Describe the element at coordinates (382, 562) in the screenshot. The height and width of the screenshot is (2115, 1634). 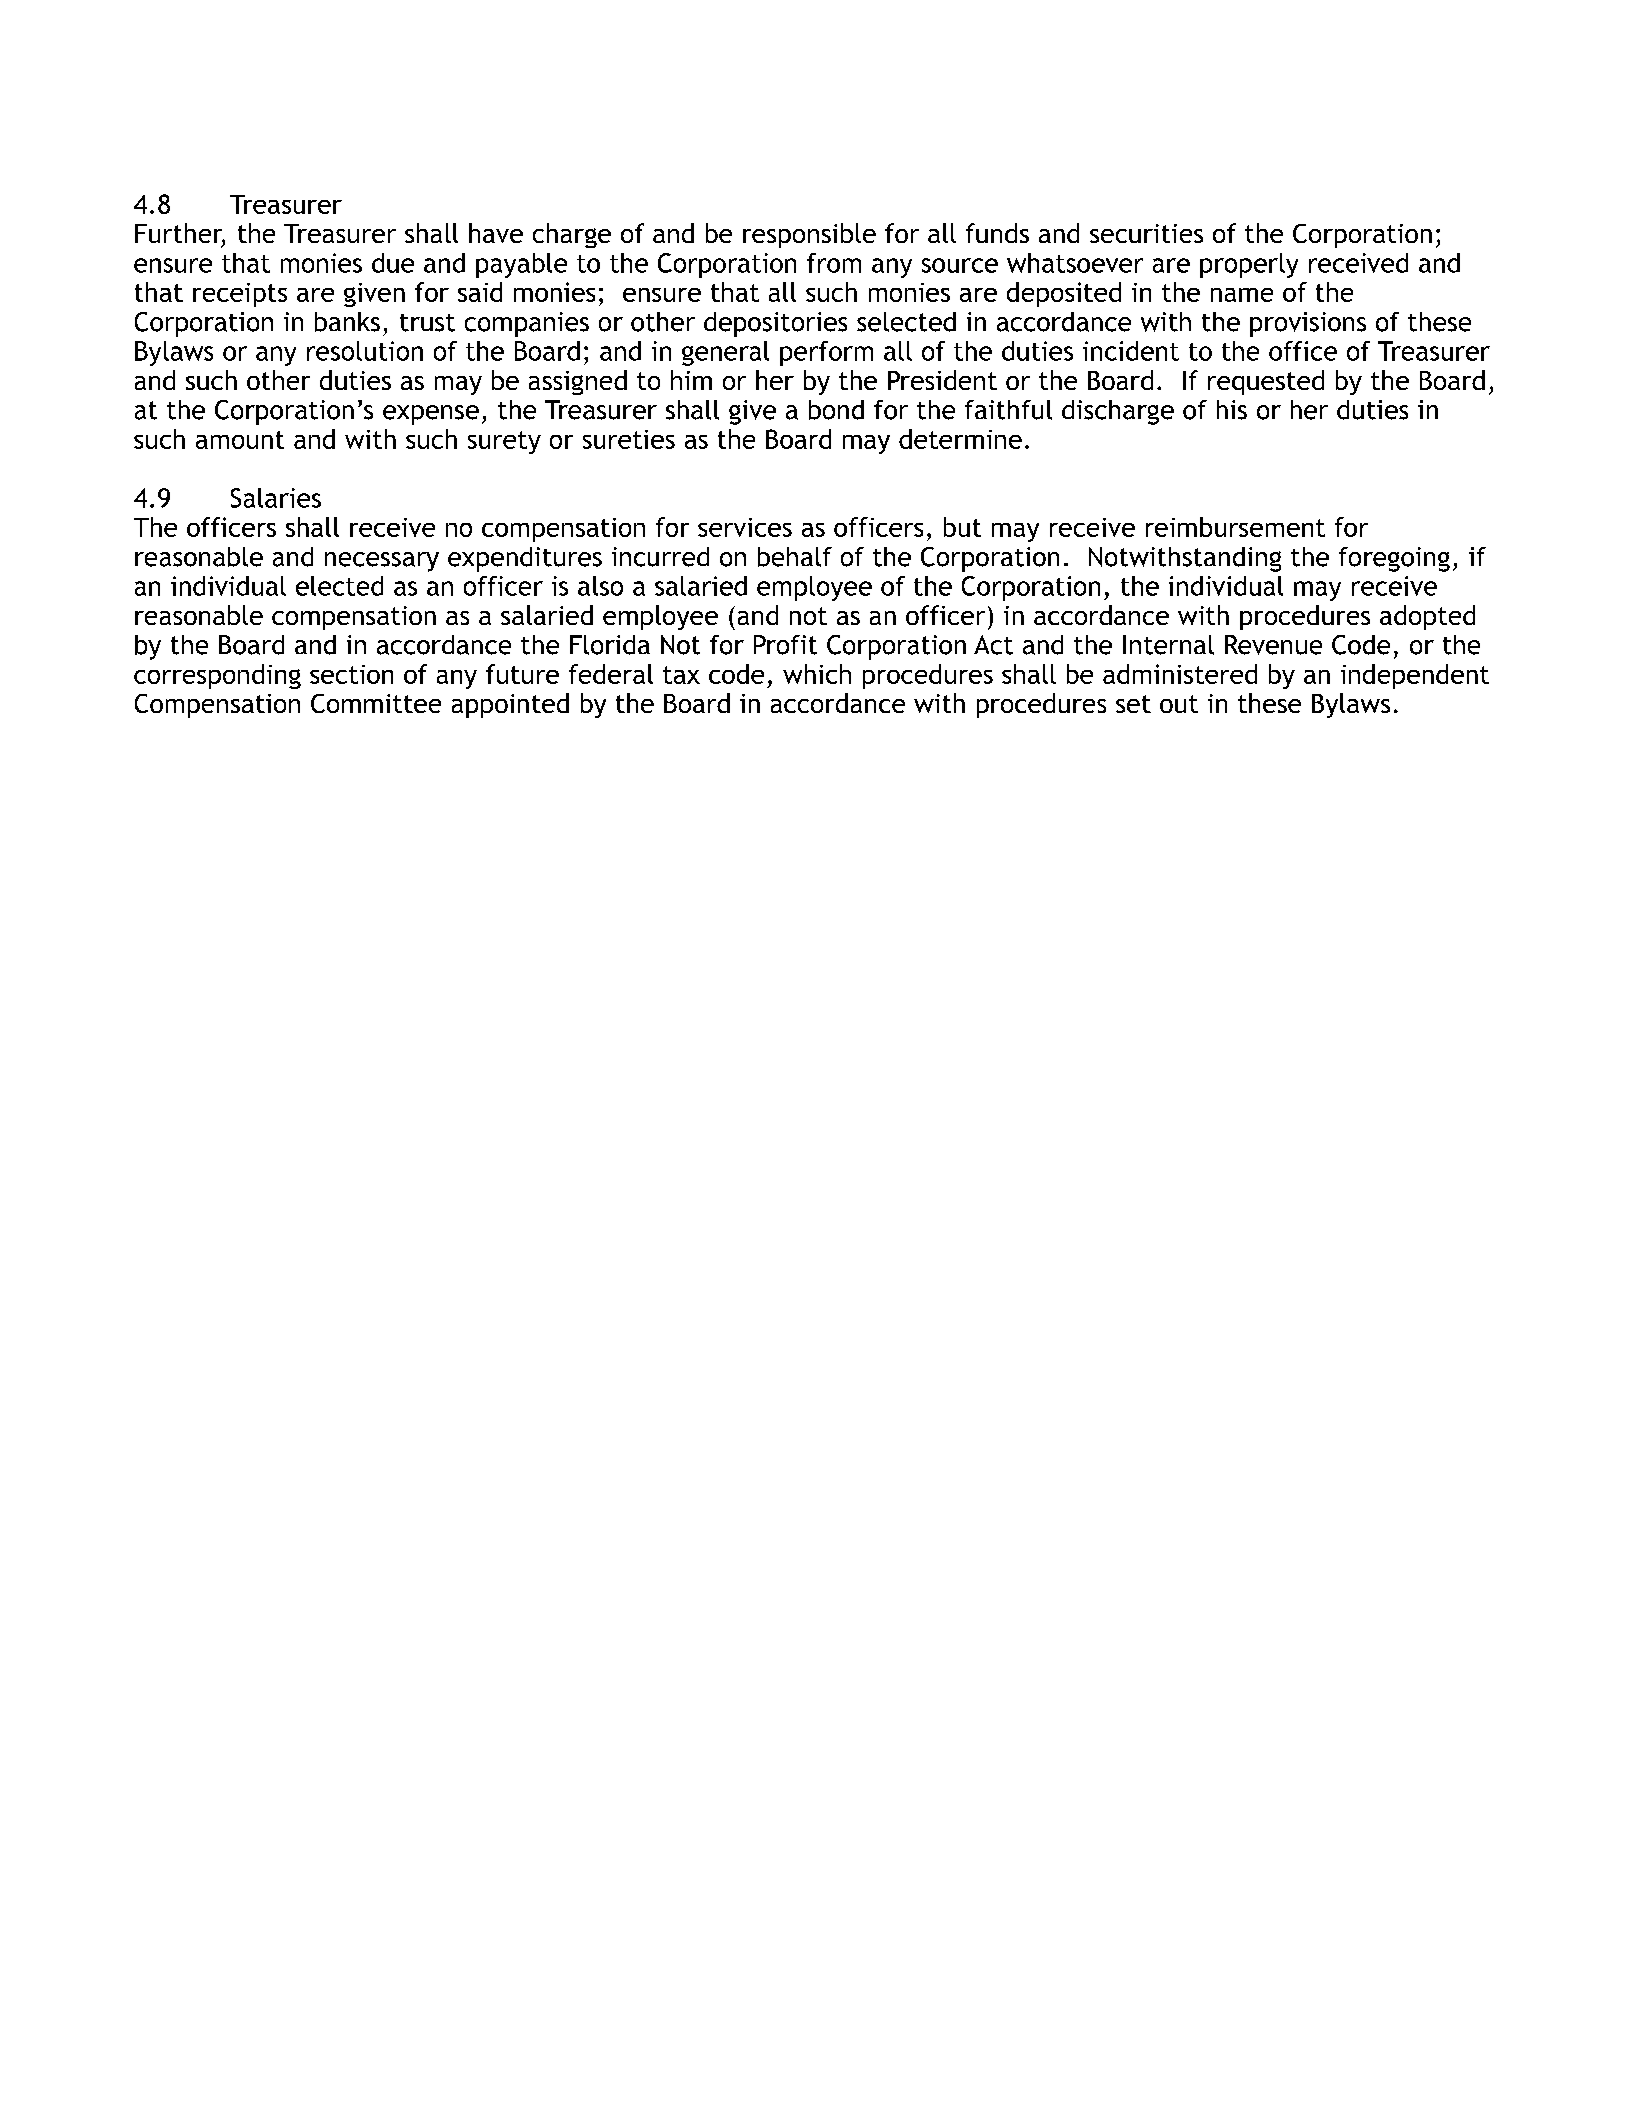
I see `necessary` at that location.
